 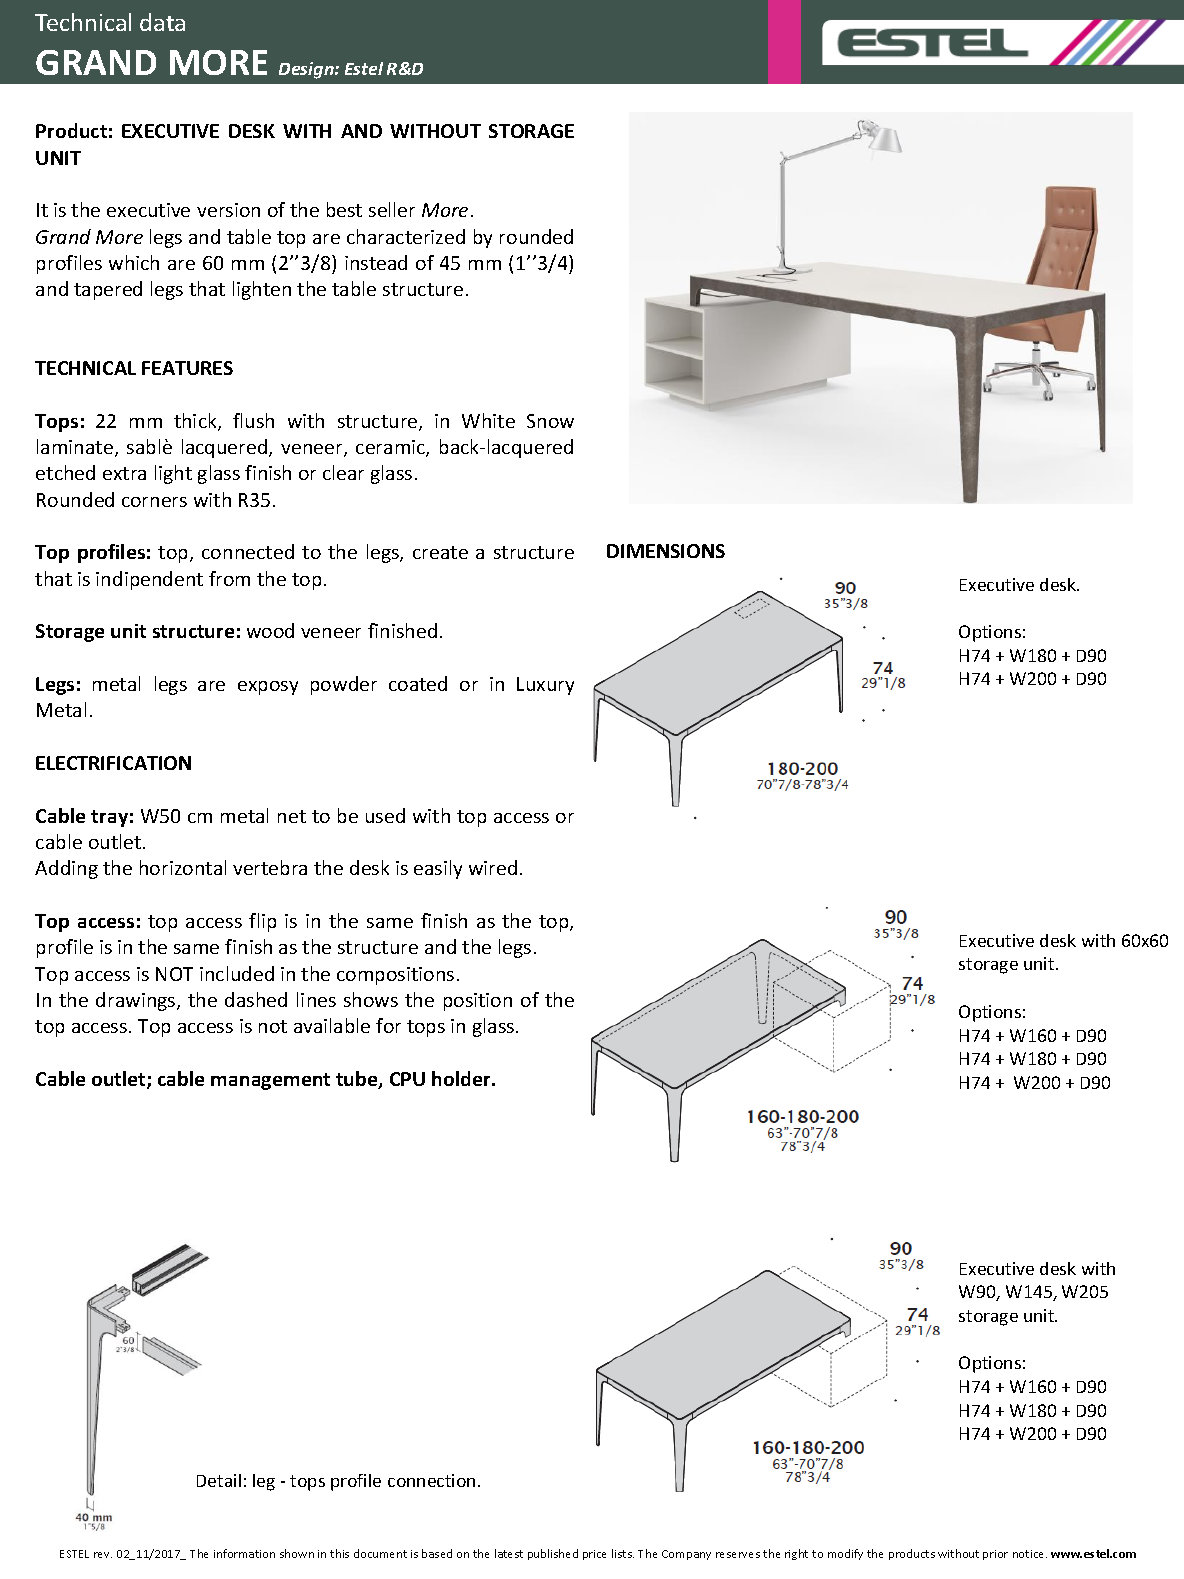 I want to click on Luxury, so click(x=545, y=686).
